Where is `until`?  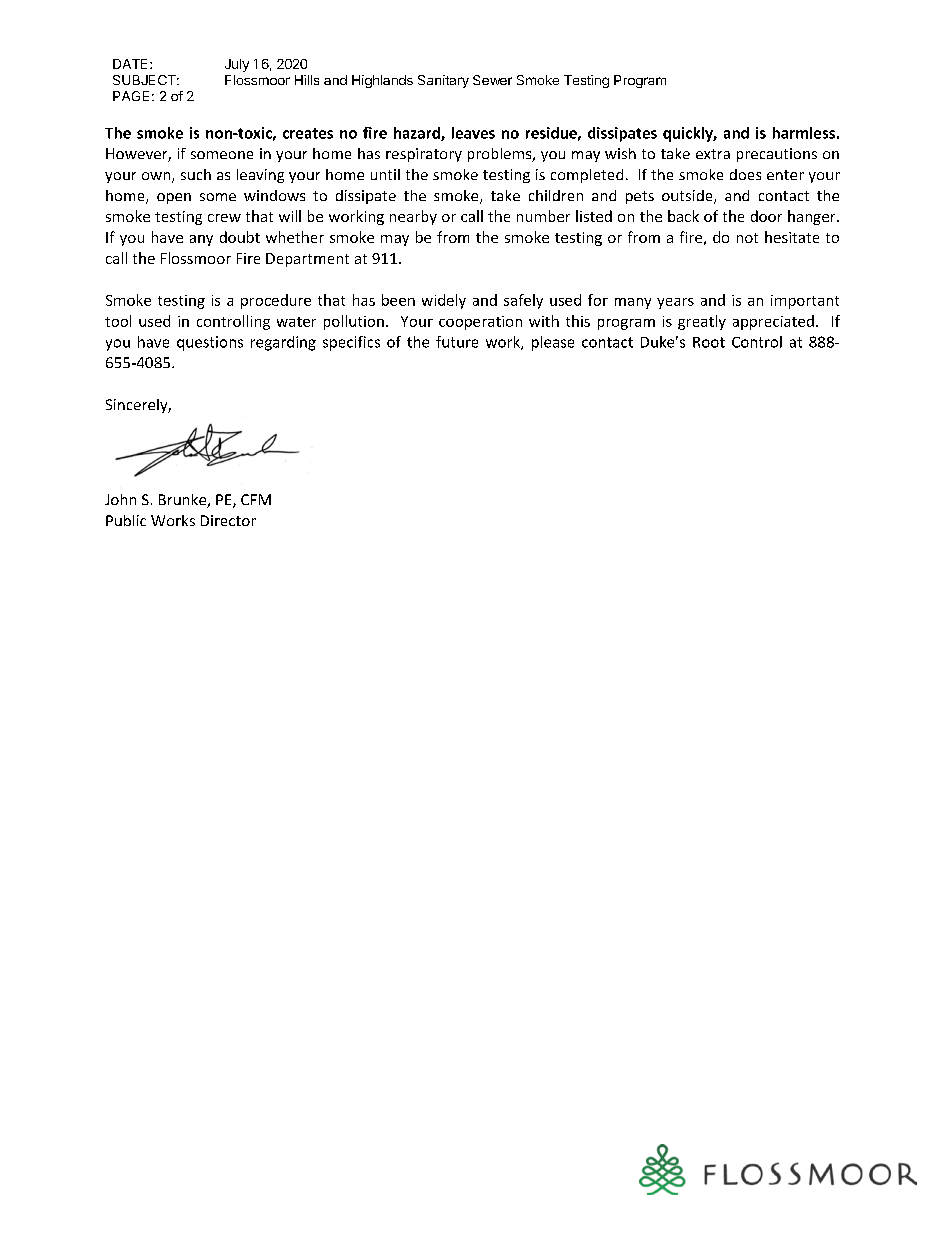
until is located at coordinates (385, 174).
